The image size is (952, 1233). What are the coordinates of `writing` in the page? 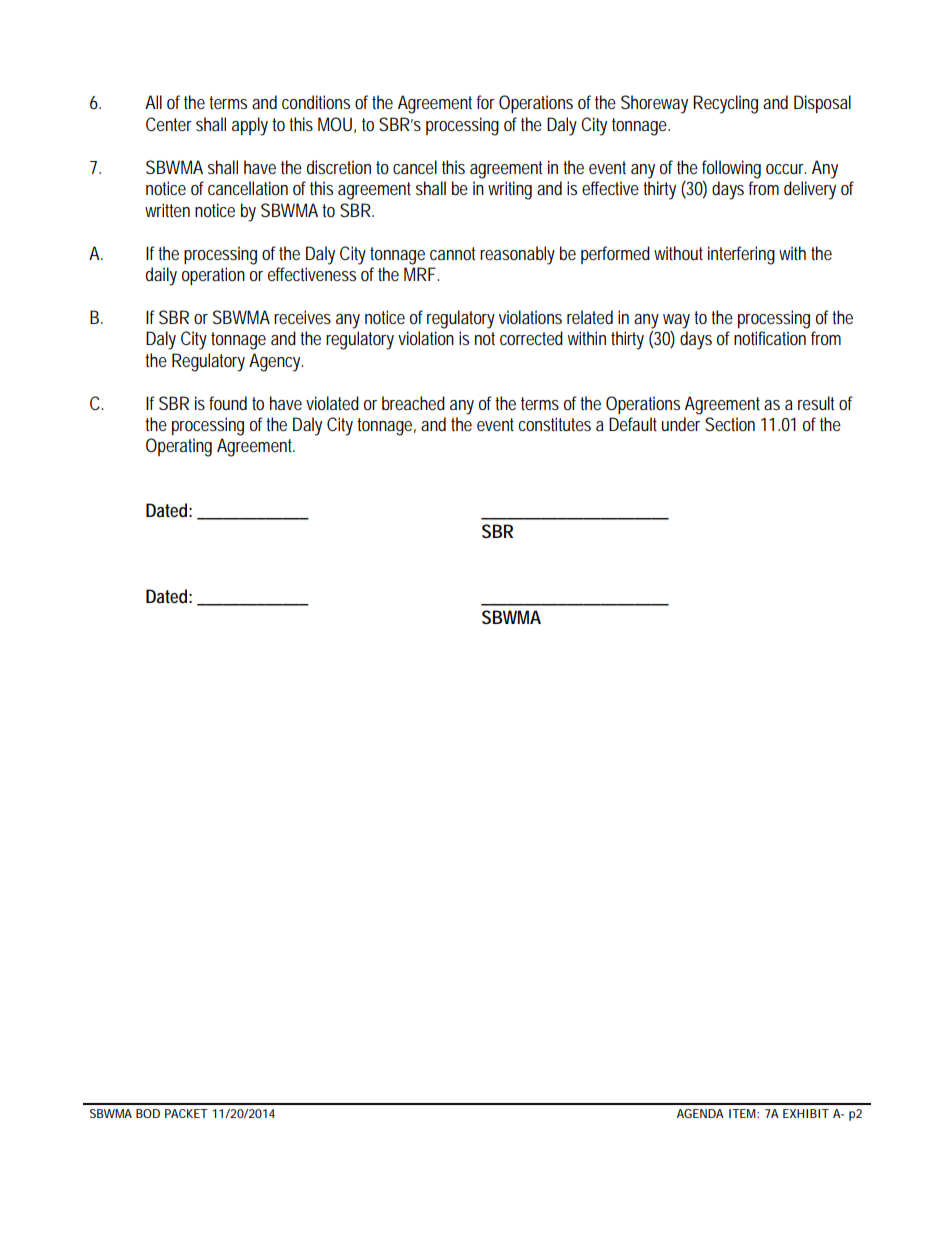 It's located at (510, 190).
